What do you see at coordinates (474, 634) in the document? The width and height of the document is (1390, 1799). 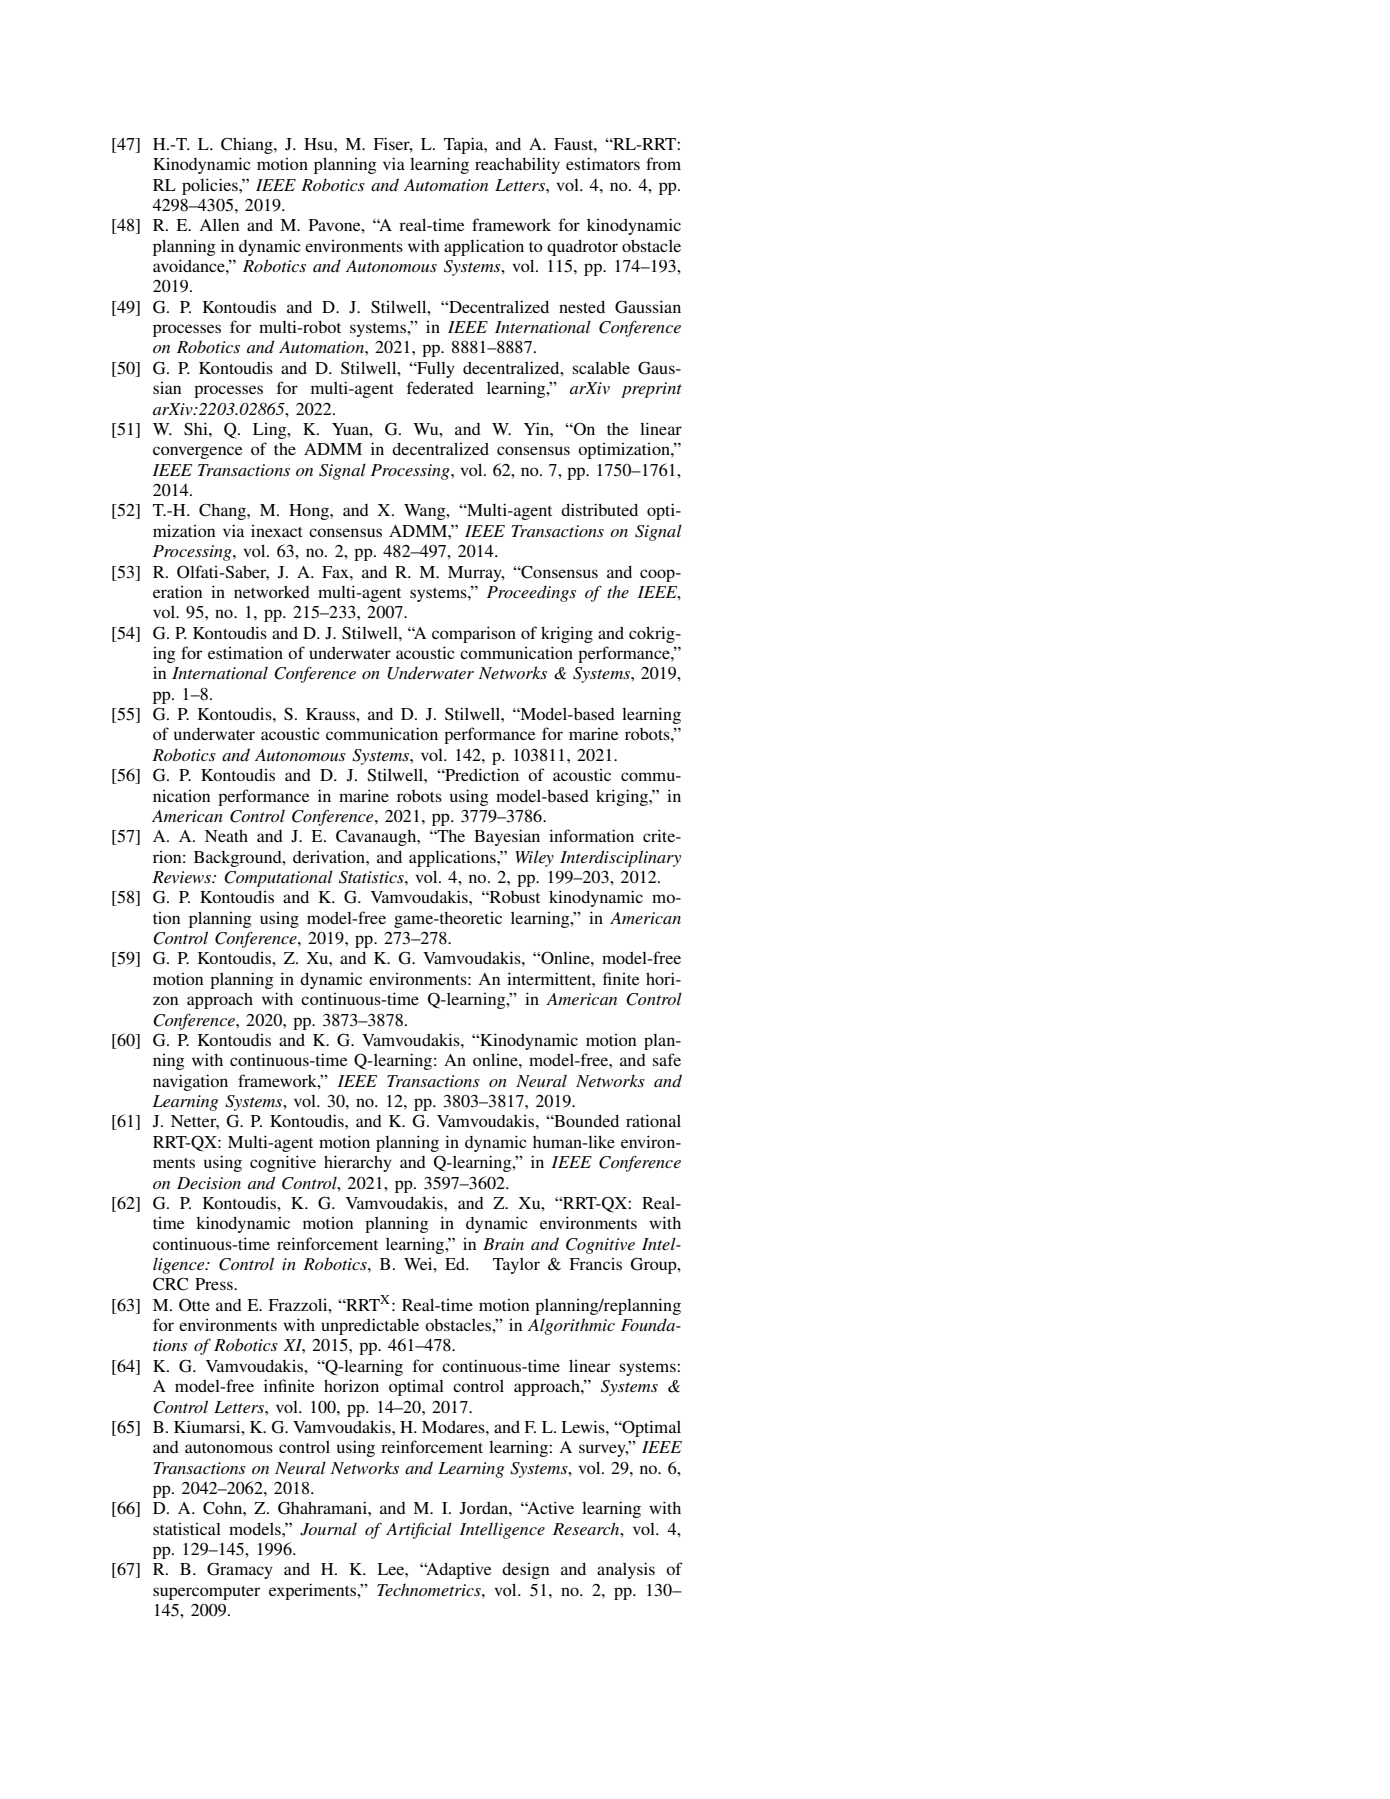 I see `comparison` at bounding box center [474, 634].
